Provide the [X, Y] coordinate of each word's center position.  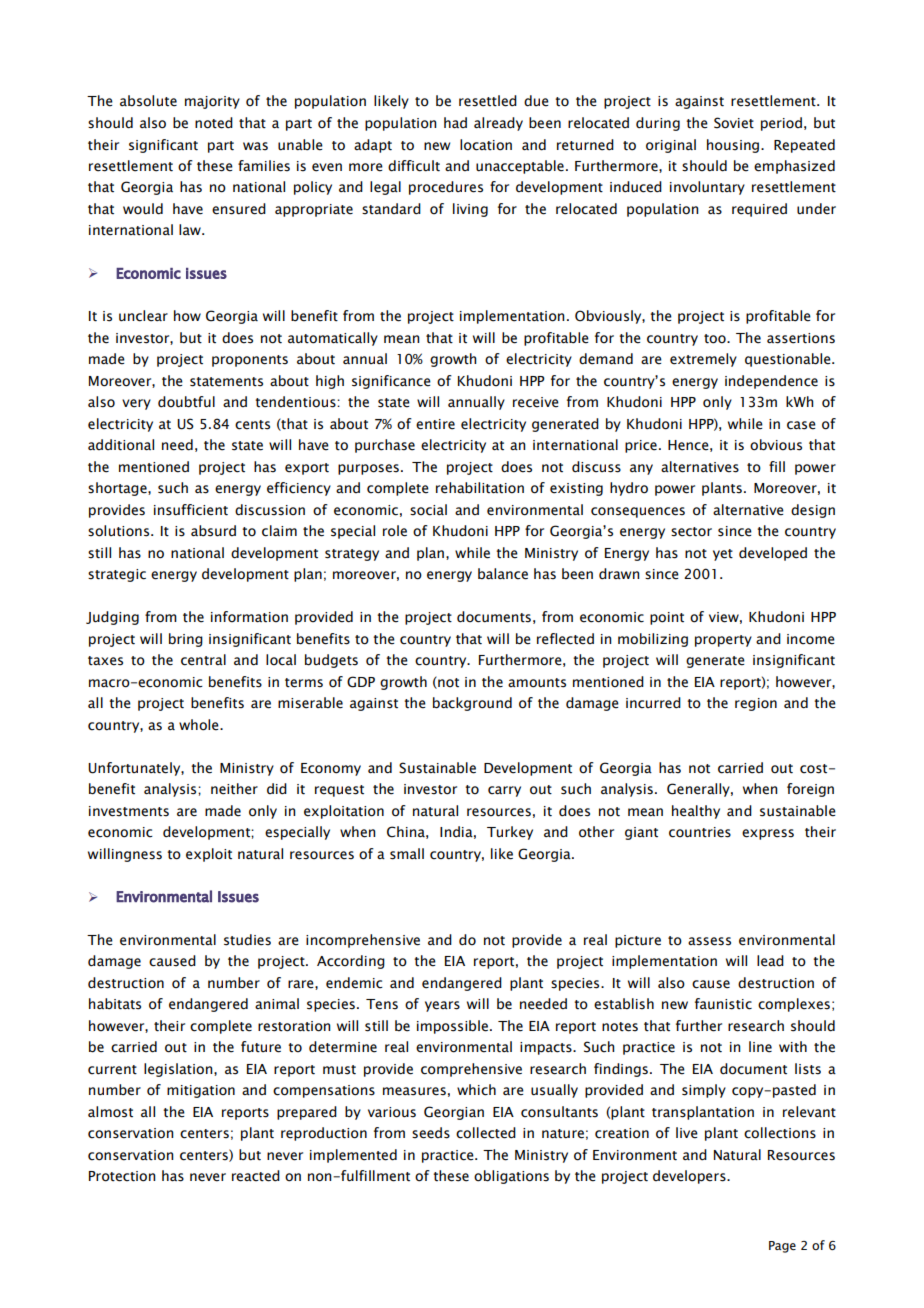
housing [734, 146]
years [442, 1006]
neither [234, 789]
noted [214, 123]
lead [770, 961]
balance [503, 574]
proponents [250, 361]
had [455, 123]
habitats [115, 1004]
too [716, 339]
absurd [213, 531]
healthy [696, 812]
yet [723, 555]
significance [391, 382]
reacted [256, 1176]
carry [504, 791]
